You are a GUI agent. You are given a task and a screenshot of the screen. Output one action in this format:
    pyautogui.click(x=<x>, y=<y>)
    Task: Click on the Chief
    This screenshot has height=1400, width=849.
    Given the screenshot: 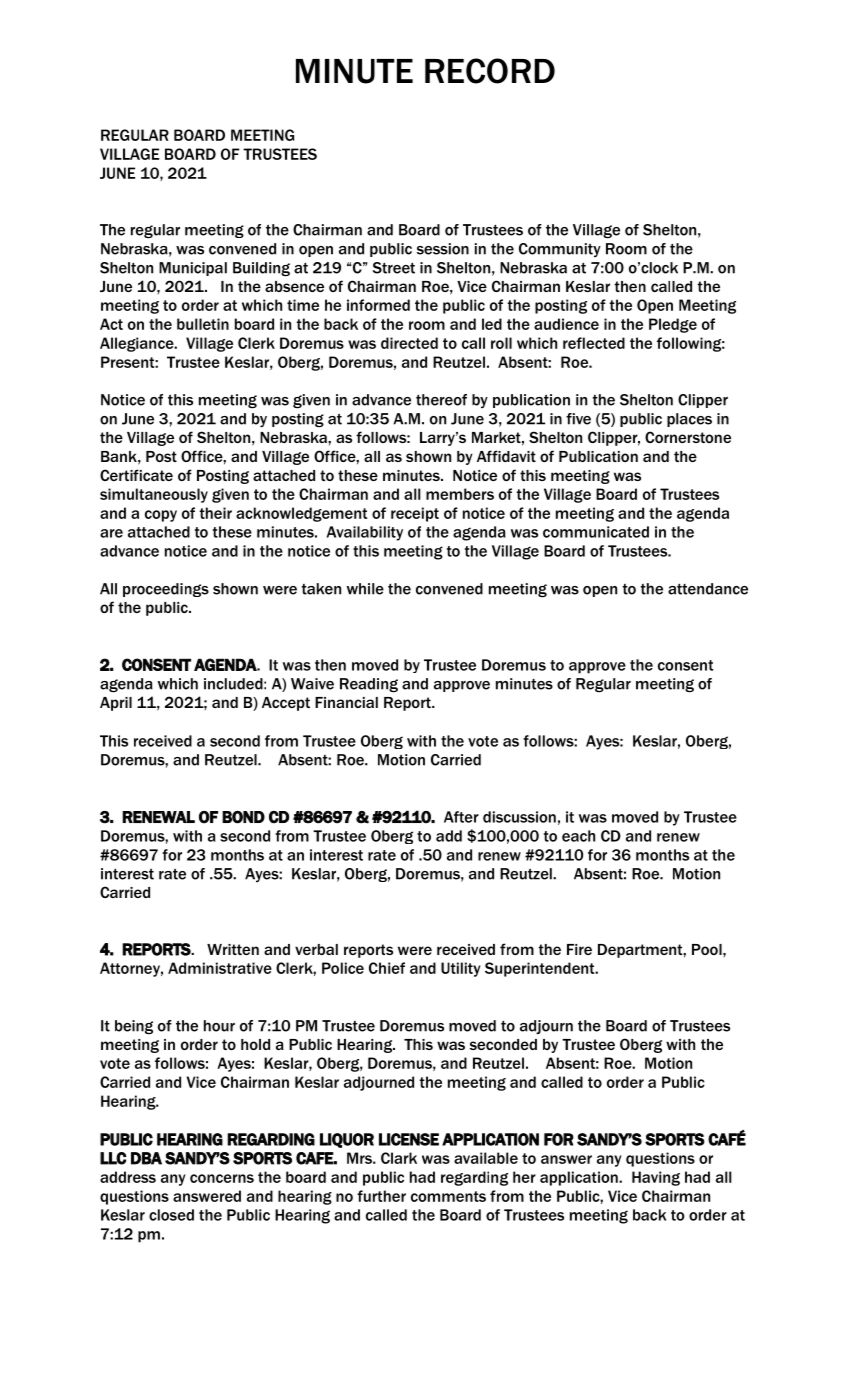 What is the action you would take?
    pyautogui.click(x=387, y=968)
